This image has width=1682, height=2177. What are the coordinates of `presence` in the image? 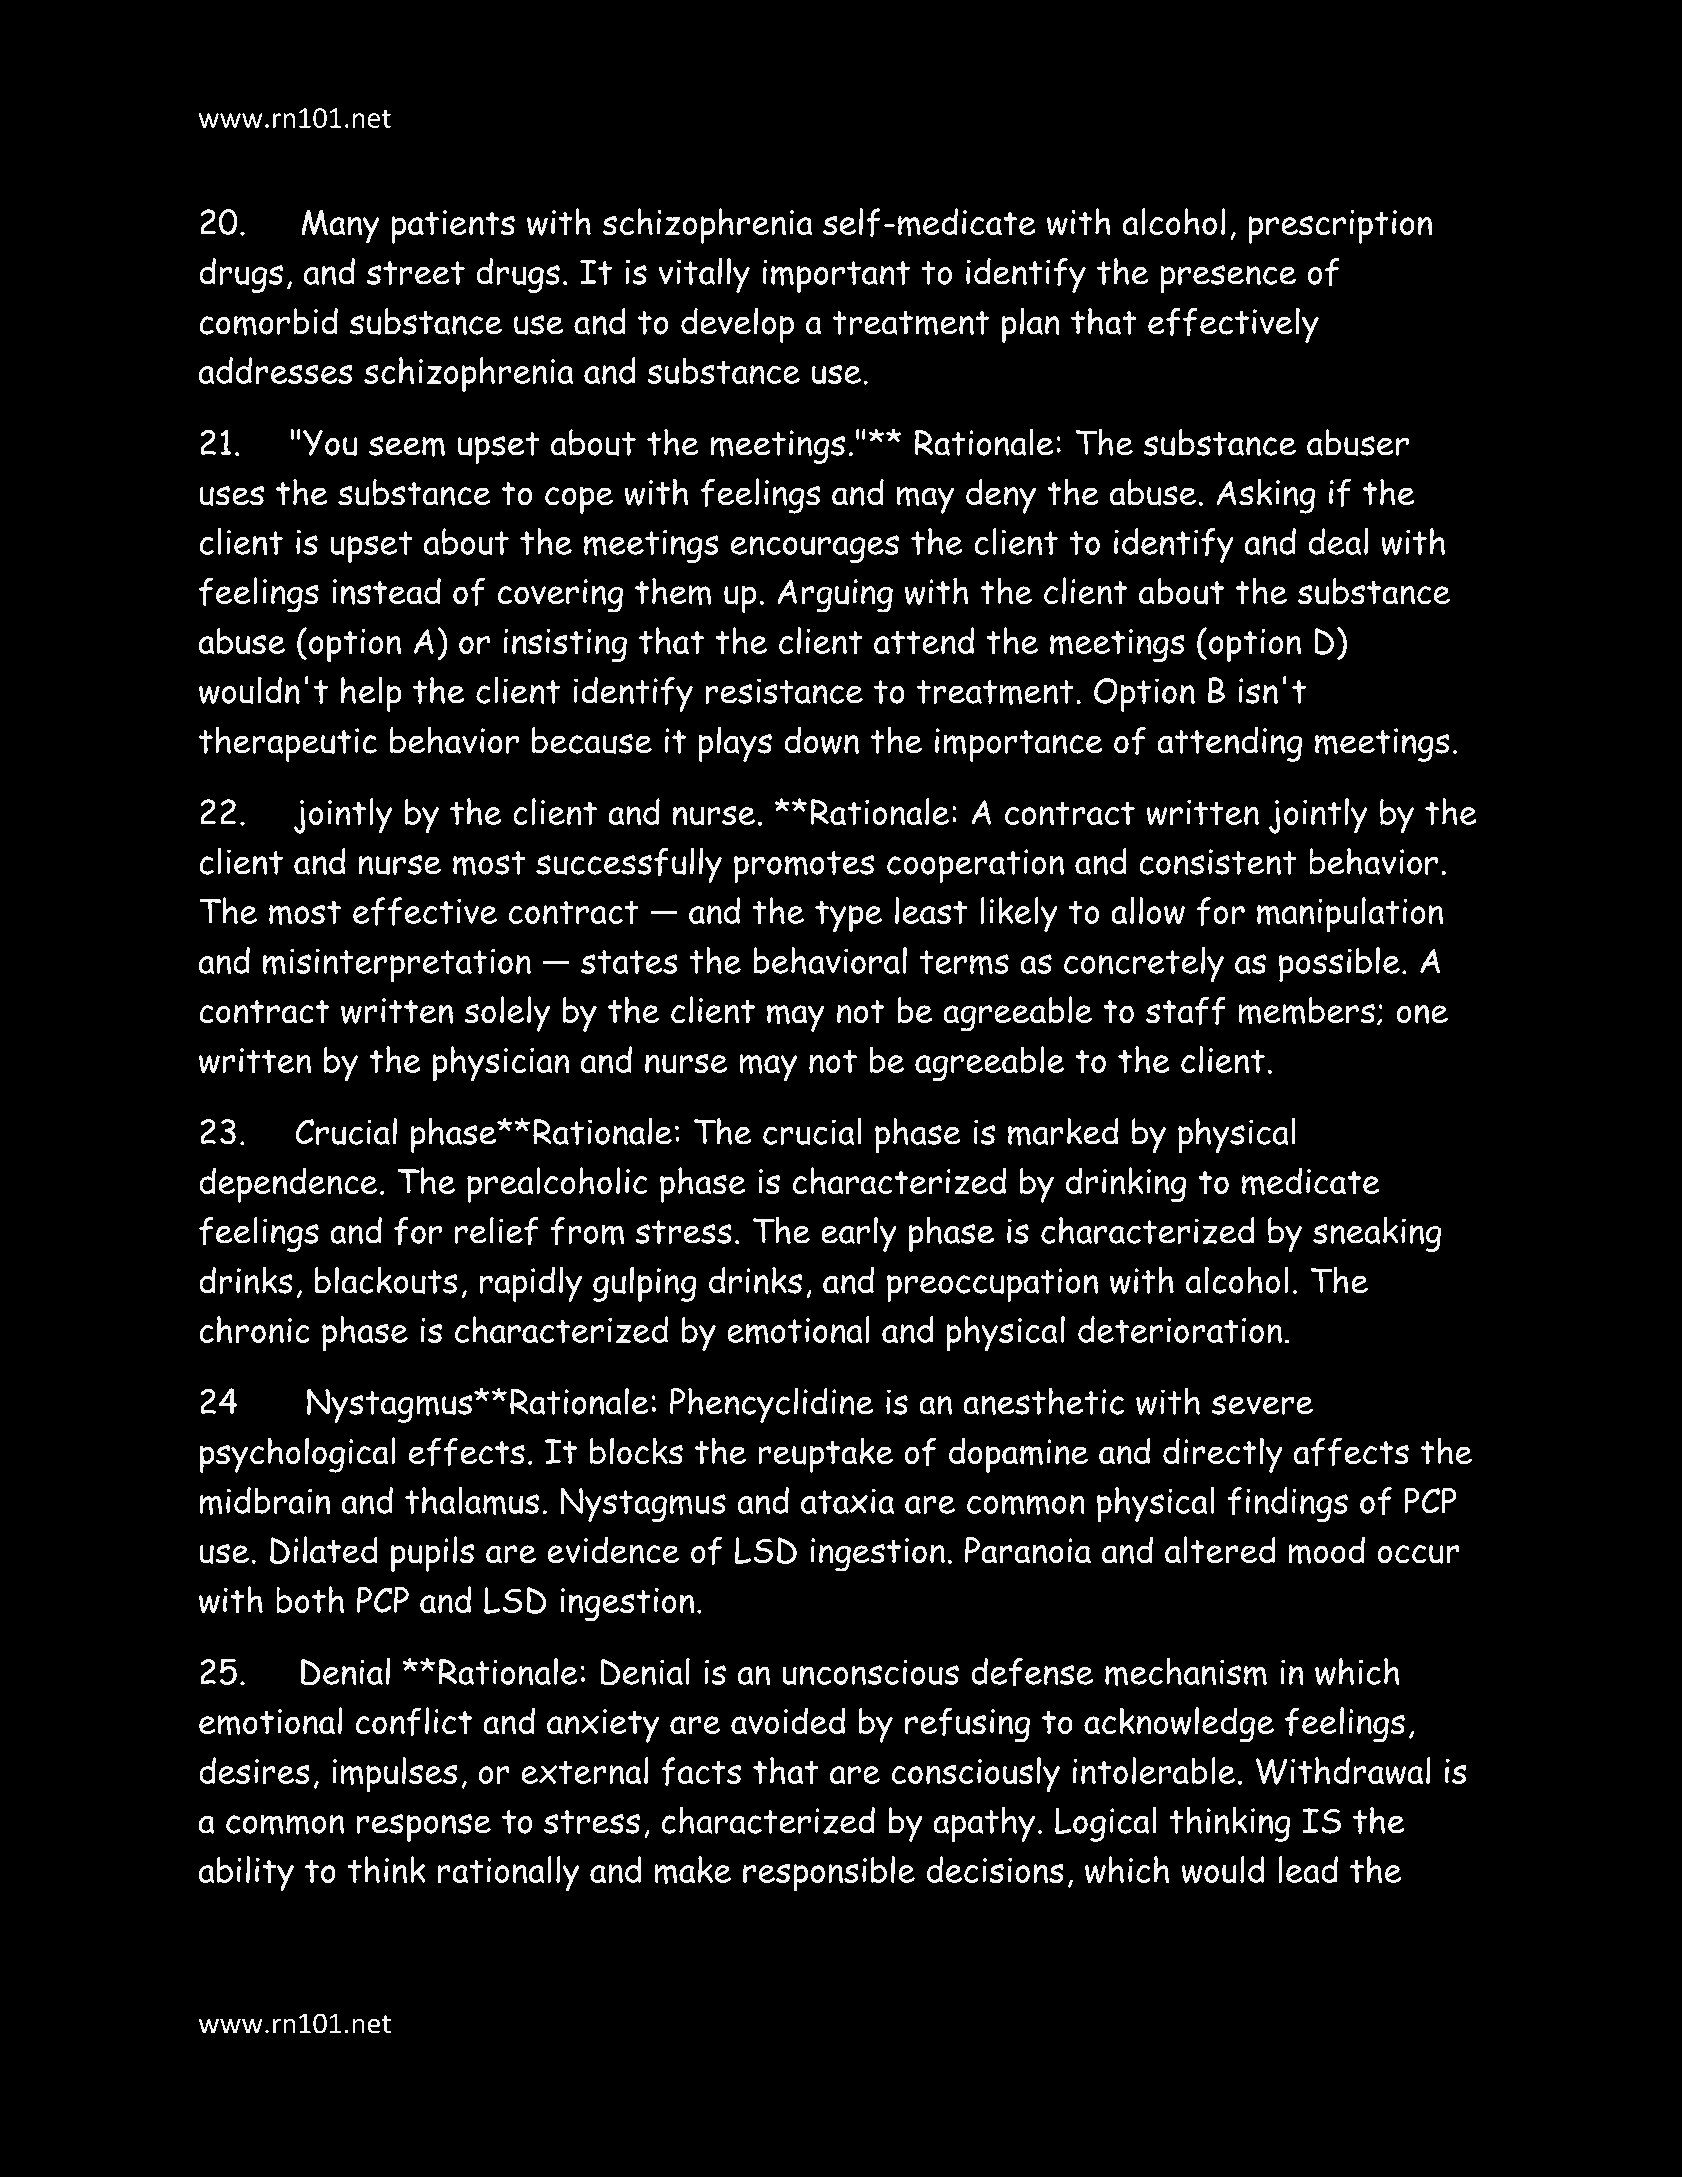 It's located at (1228, 279).
